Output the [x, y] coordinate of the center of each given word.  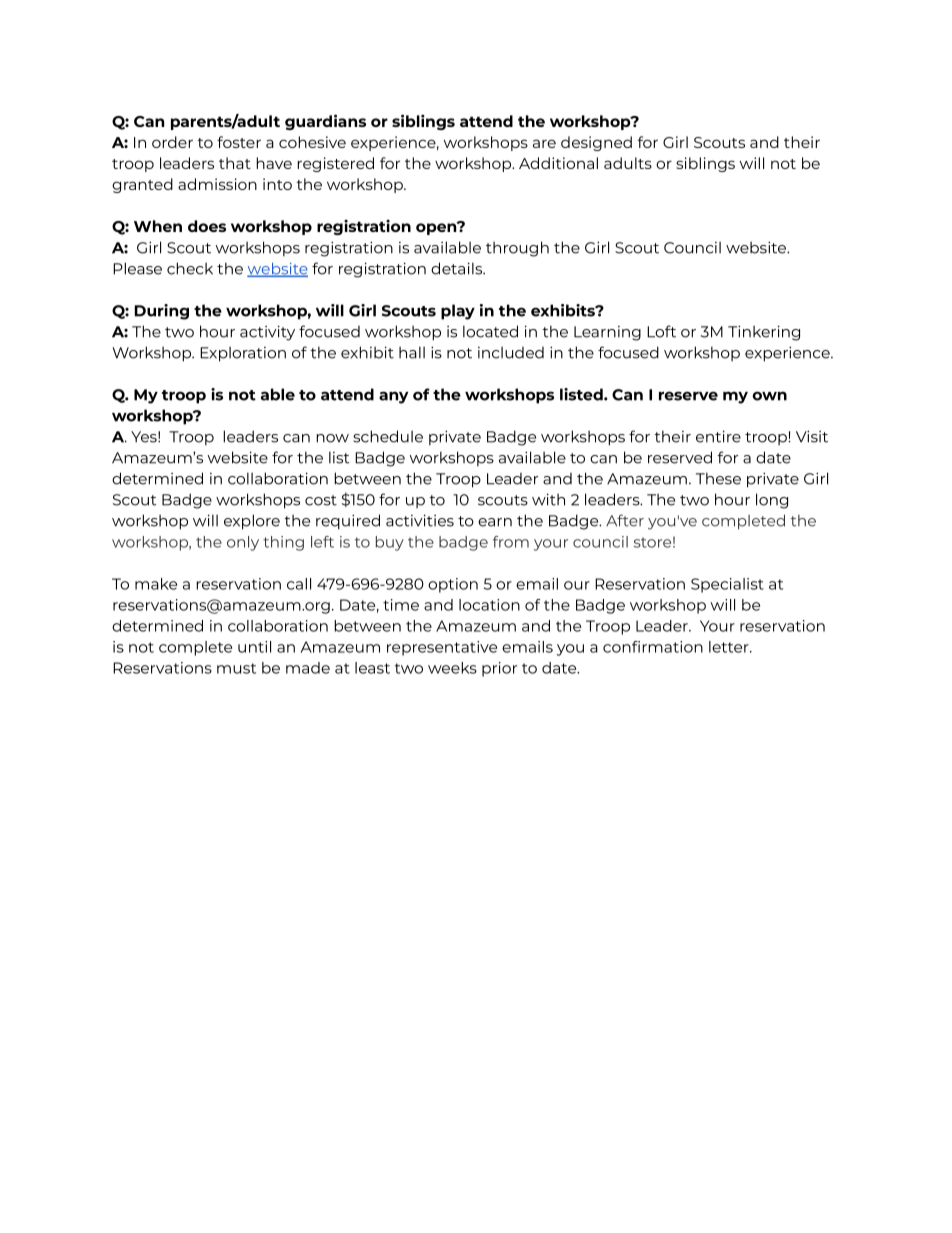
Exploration [243, 354]
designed [596, 143]
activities [420, 520]
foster [239, 142]
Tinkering [764, 333]
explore [252, 522]
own [769, 396]
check [190, 268]
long [772, 501]
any [393, 397]
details [457, 268]
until [254, 647]
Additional [558, 163]
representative [442, 648]
